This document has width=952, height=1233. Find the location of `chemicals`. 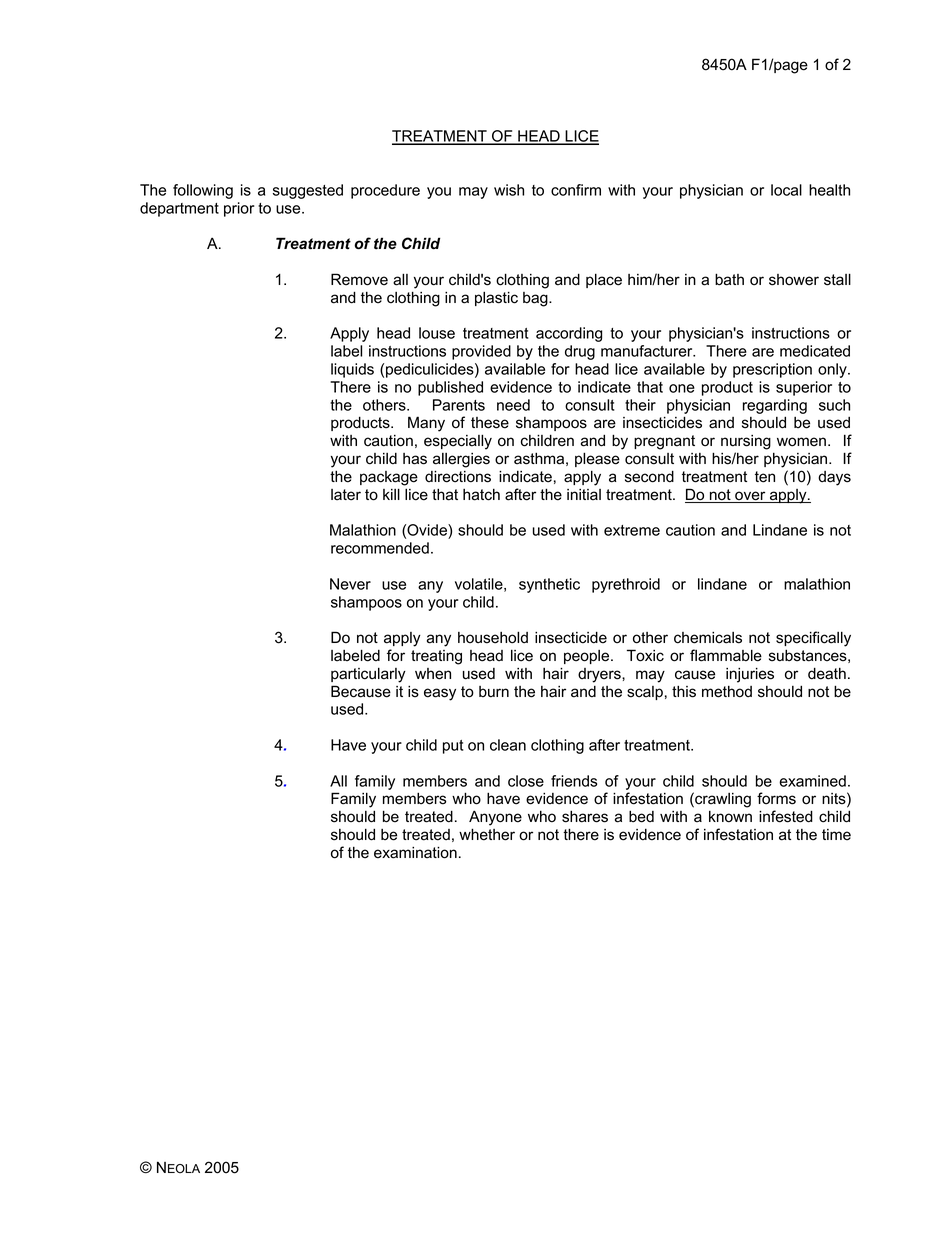

chemicals is located at coordinates (708, 638).
